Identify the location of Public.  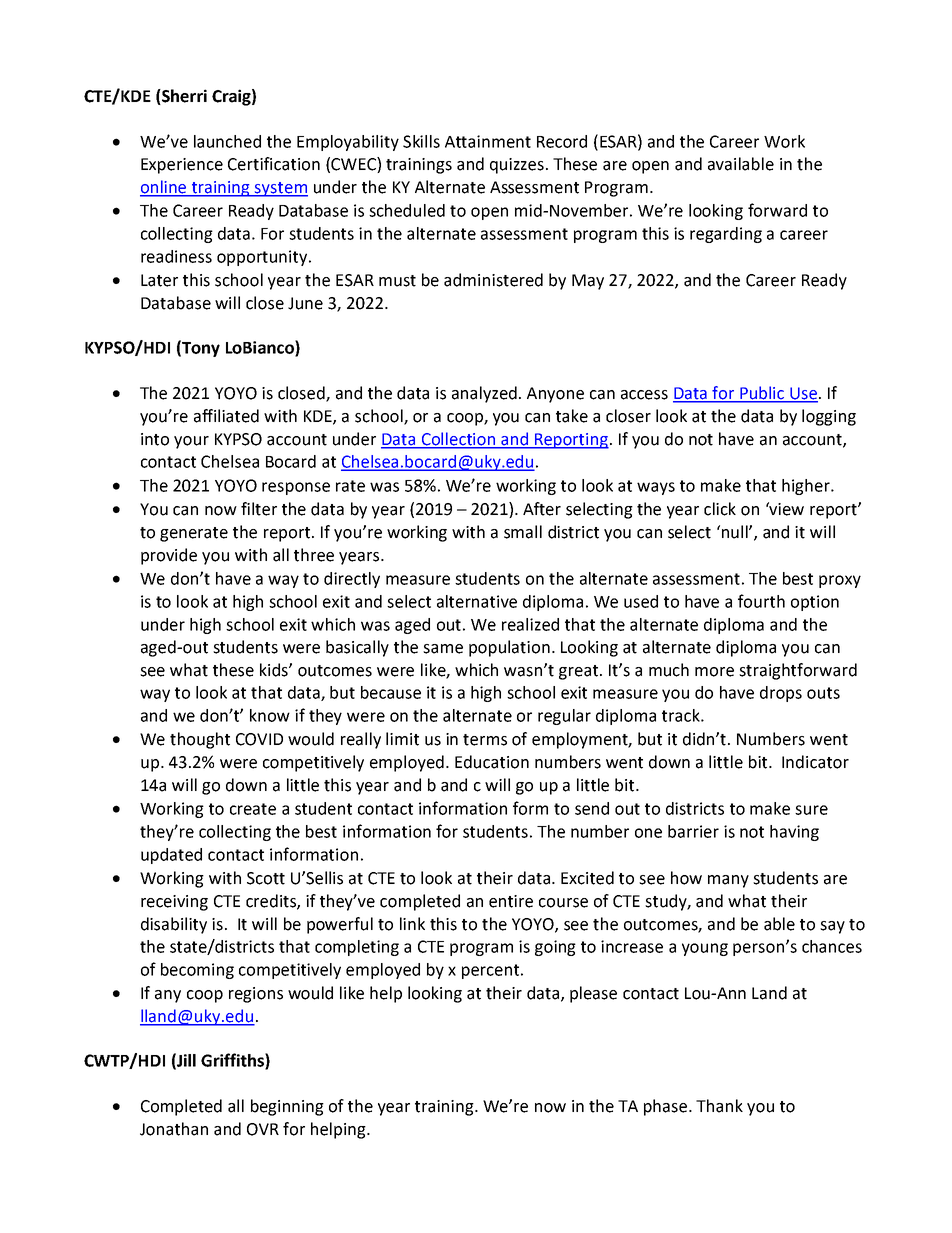
(762, 394).
